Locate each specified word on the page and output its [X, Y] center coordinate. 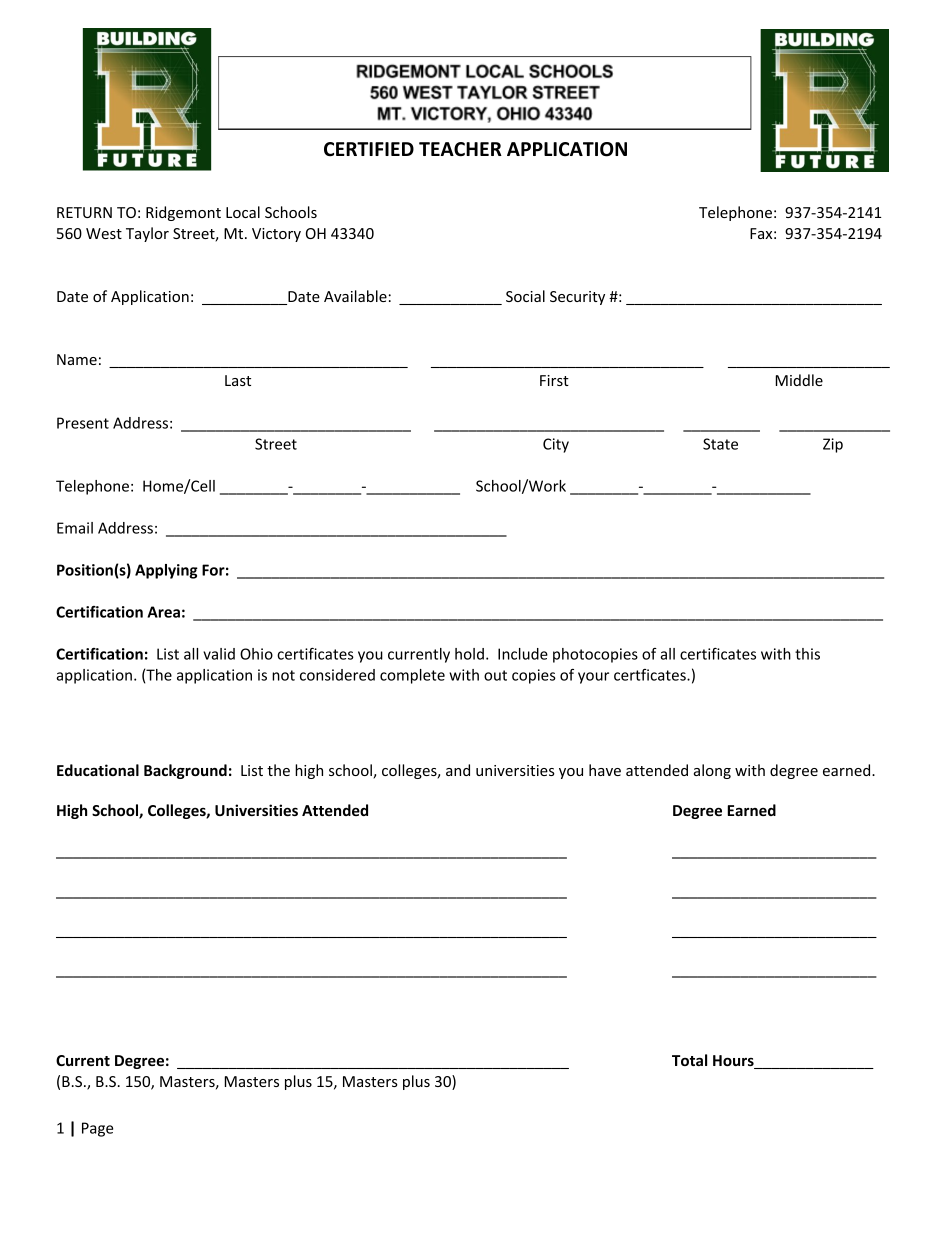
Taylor [147, 234]
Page [97, 1129]
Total [689, 1060]
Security [577, 298]
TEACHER [460, 149]
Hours [734, 1062]
